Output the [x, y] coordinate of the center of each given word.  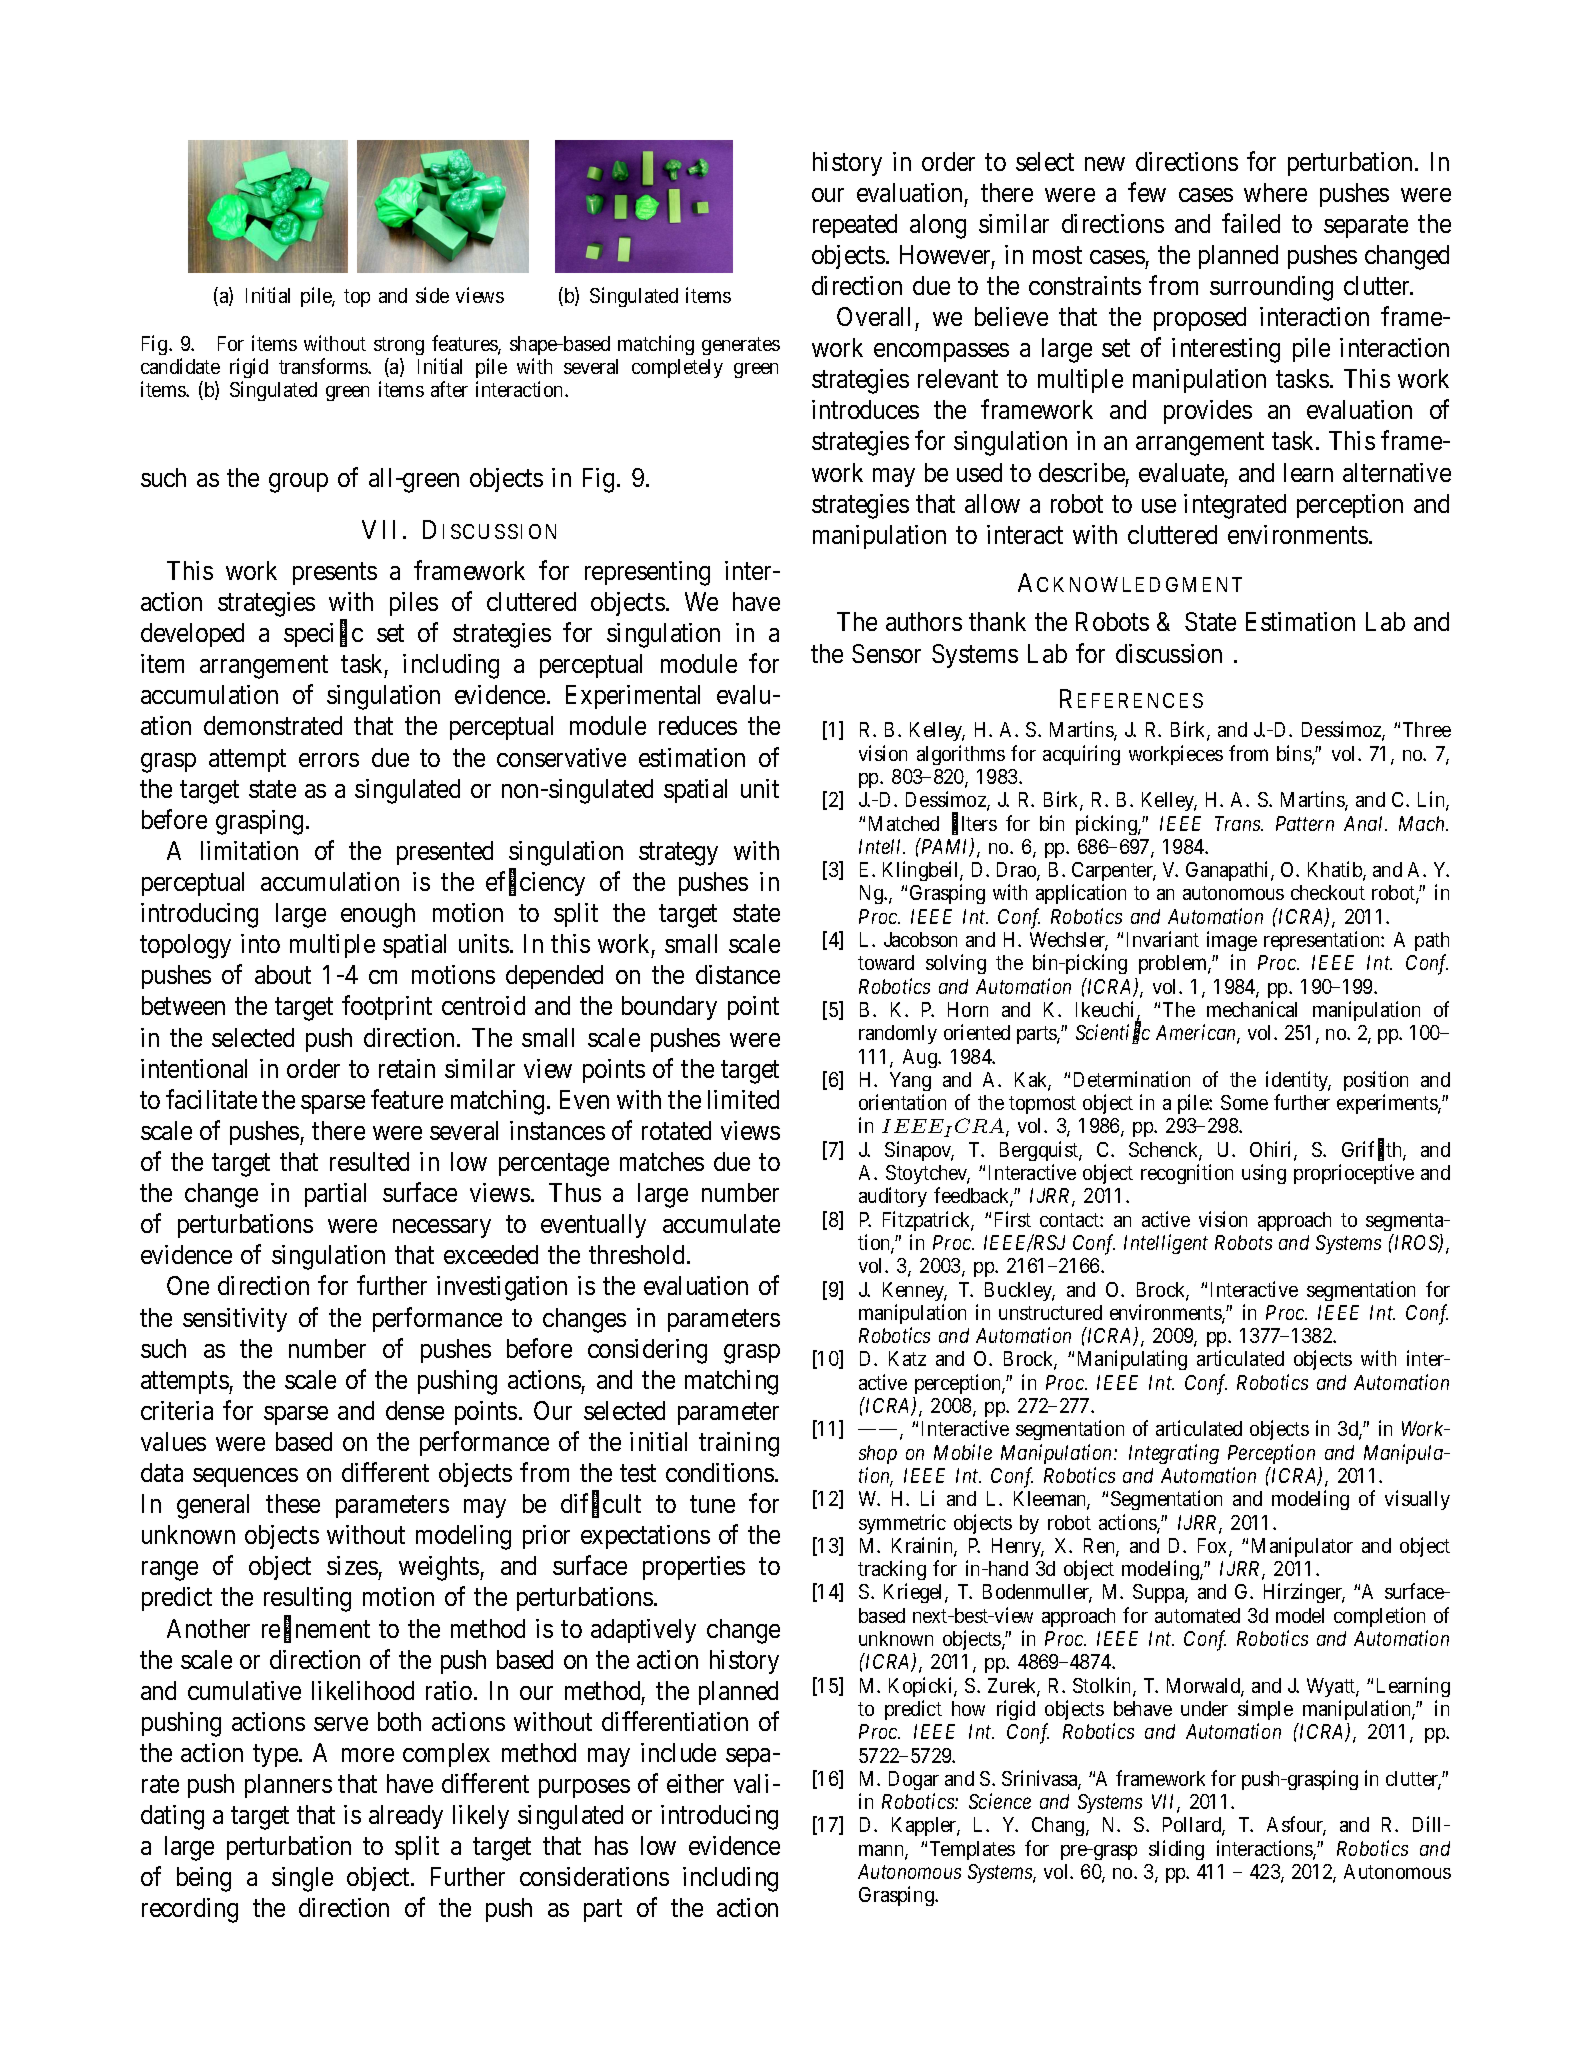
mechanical [1252, 1009]
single [302, 1879]
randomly [898, 1034]
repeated [855, 226]
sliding [1176, 1850]
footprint [387, 1008]
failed [1251, 223]
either [695, 1783]
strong [399, 346]
